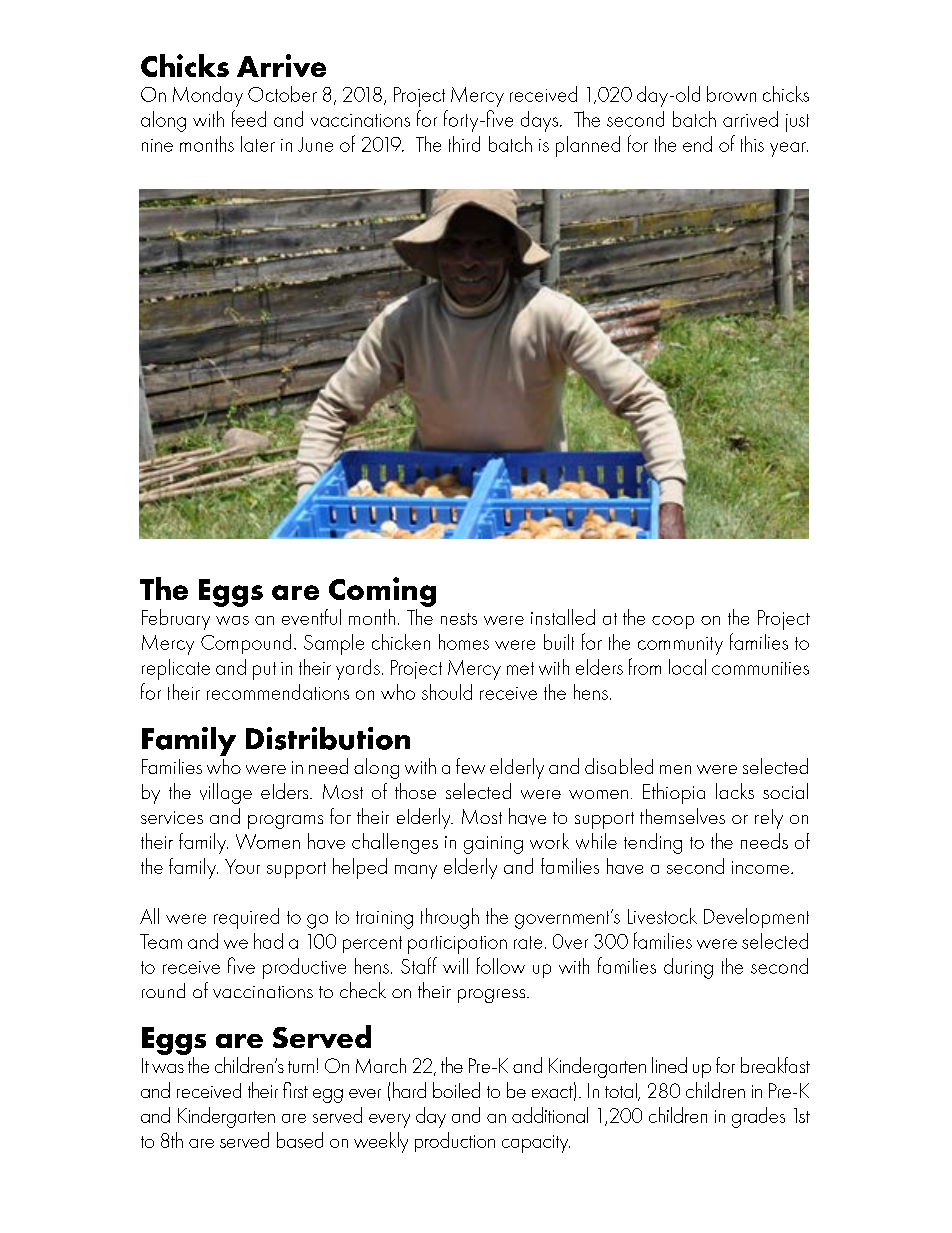 The width and height of the screenshot is (952, 1233). I want to click on first, so click(295, 1090).
